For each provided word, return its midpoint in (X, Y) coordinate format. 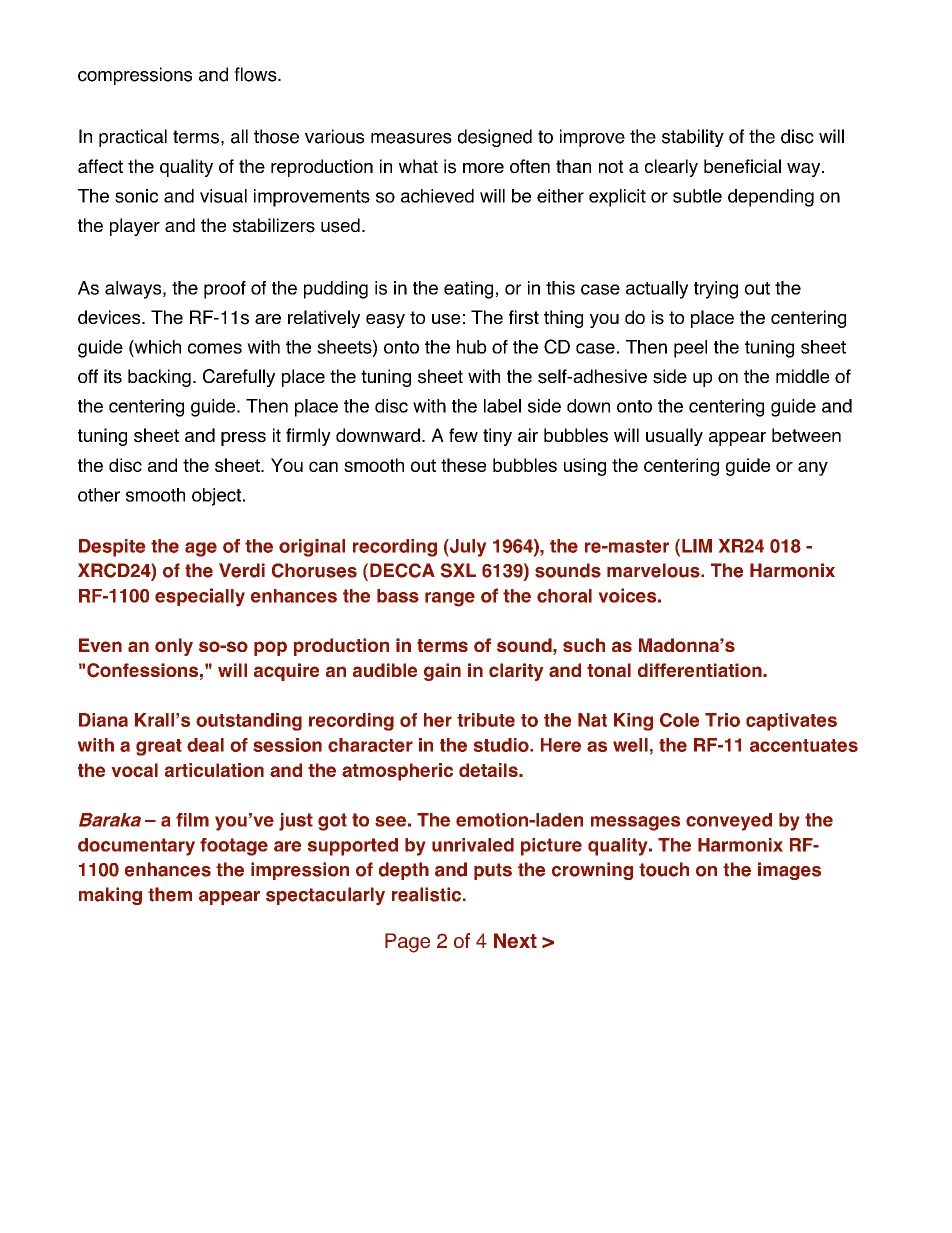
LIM (697, 546)
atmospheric (397, 772)
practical (133, 138)
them (170, 894)
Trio (722, 720)
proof (225, 290)
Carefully (239, 378)
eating (468, 290)
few (463, 435)
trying (716, 290)
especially (200, 597)
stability (693, 138)
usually (674, 437)
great (159, 747)
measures (411, 138)
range (450, 599)
